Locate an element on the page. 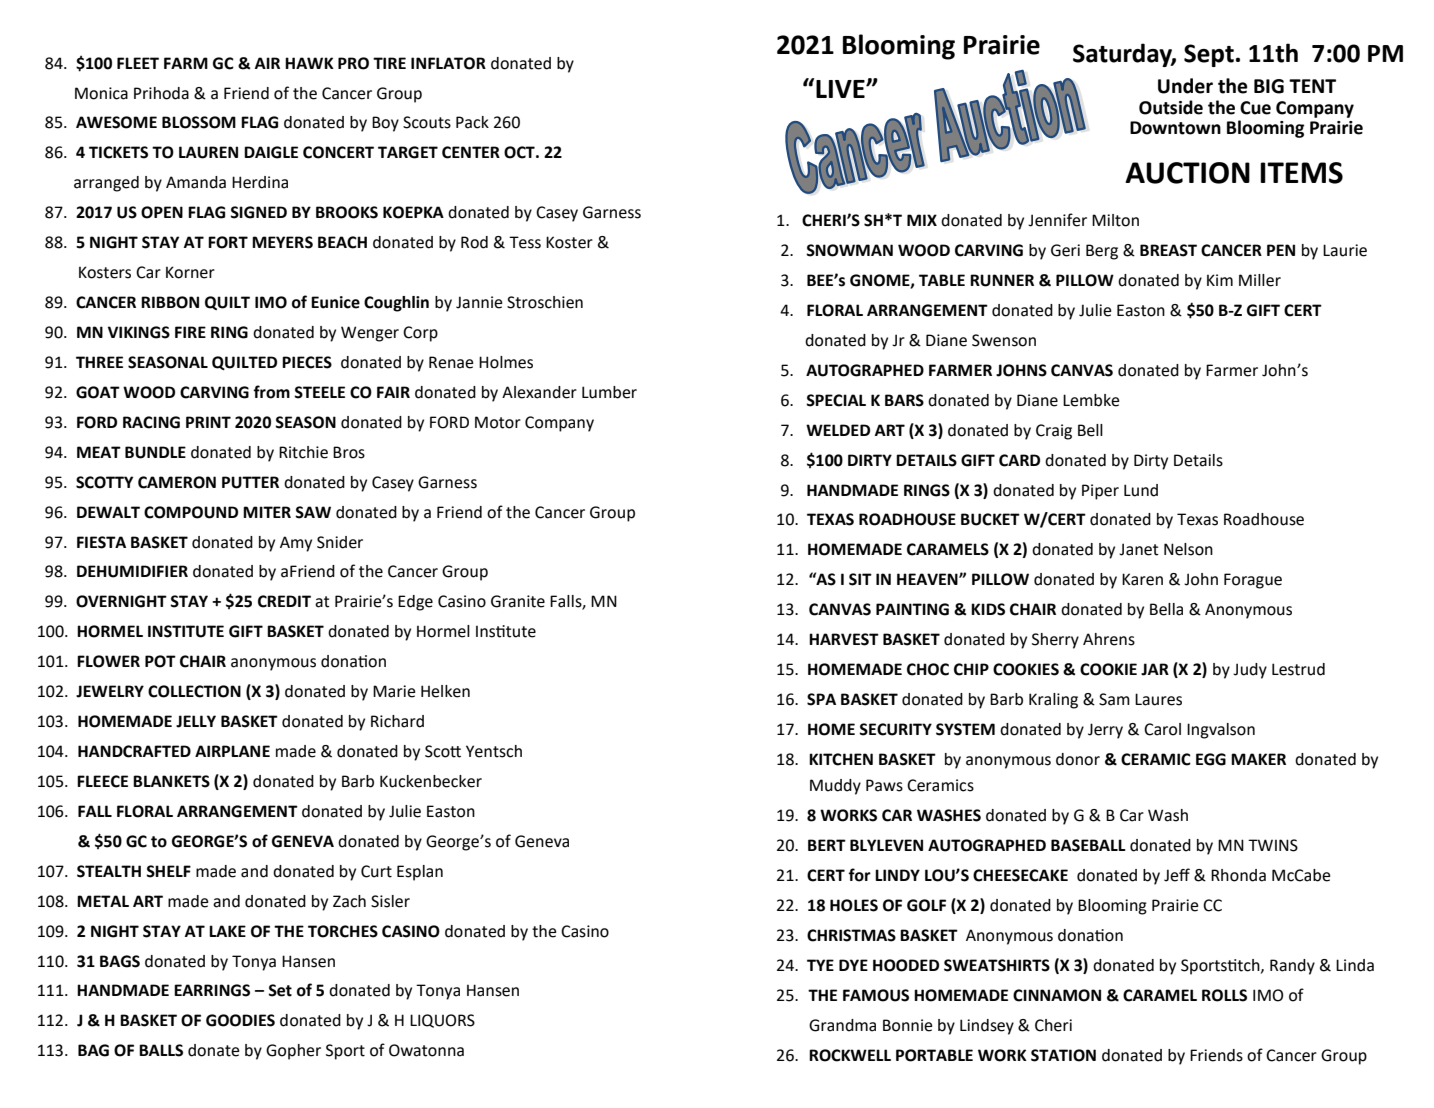  SPECIAL is located at coordinates (836, 400).
